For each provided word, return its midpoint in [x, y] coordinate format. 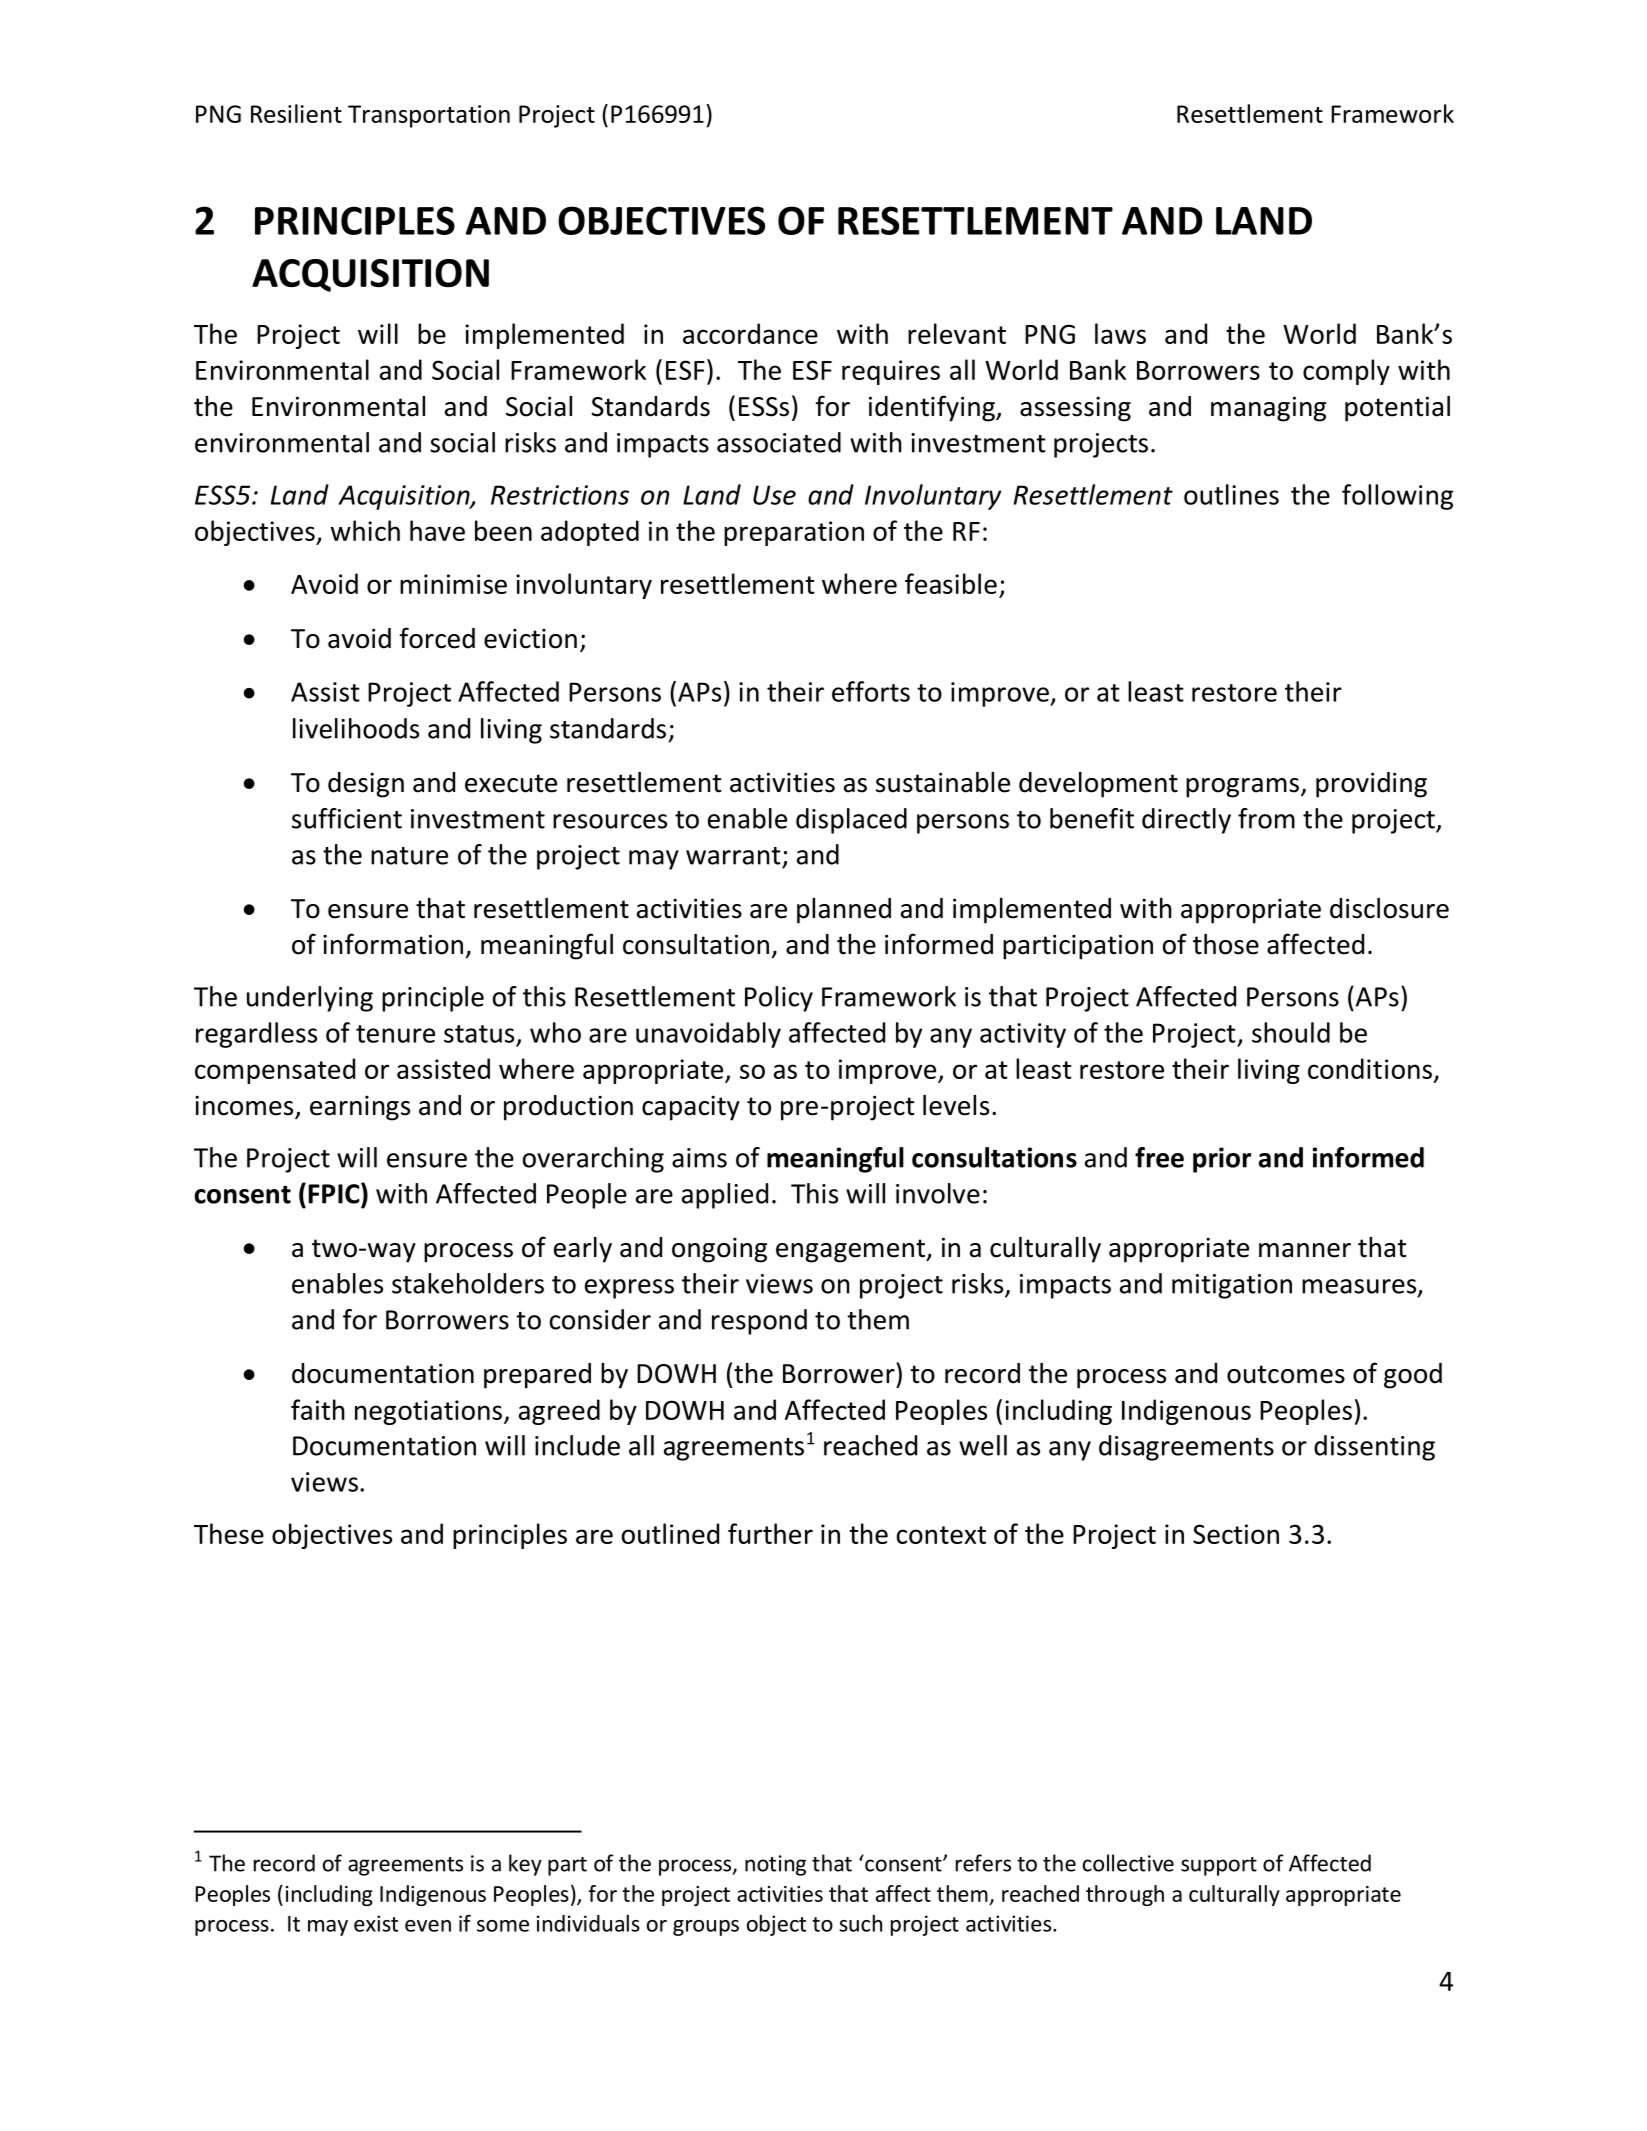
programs [1242, 788]
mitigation [1232, 1286]
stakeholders [468, 1283]
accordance [750, 333]
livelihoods [356, 728]
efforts [871, 691]
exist [376, 1923]
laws [1120, 333]
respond [759, 1322]
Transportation [429, 116]
